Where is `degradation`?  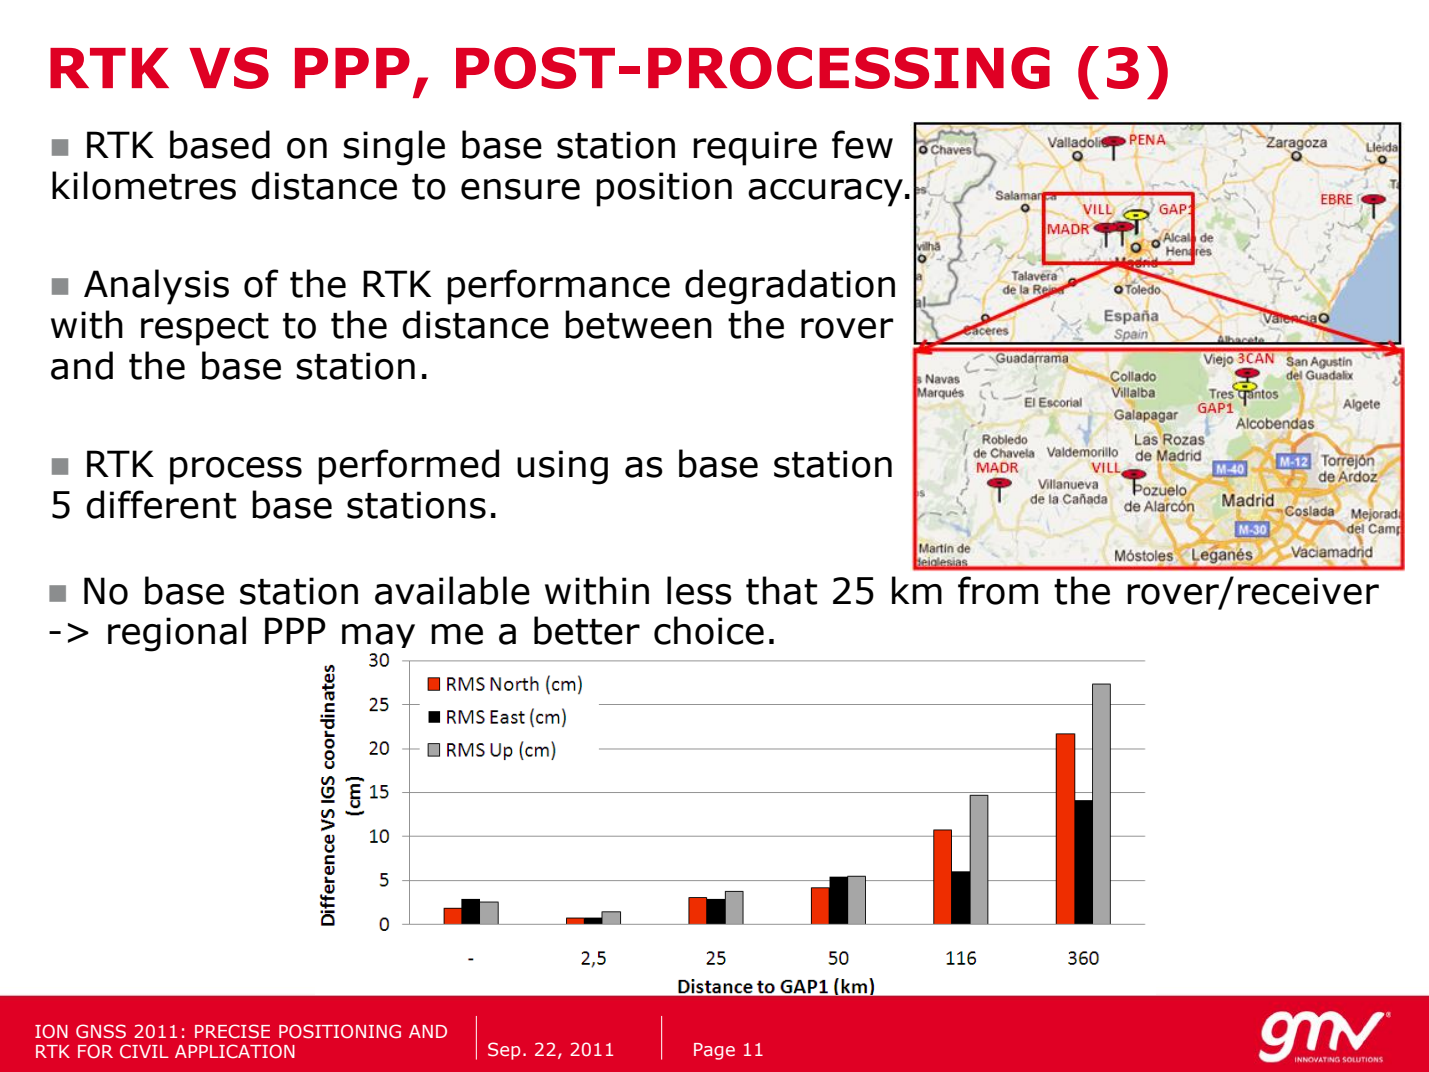 degradation is located at coordinates (790, 287).
